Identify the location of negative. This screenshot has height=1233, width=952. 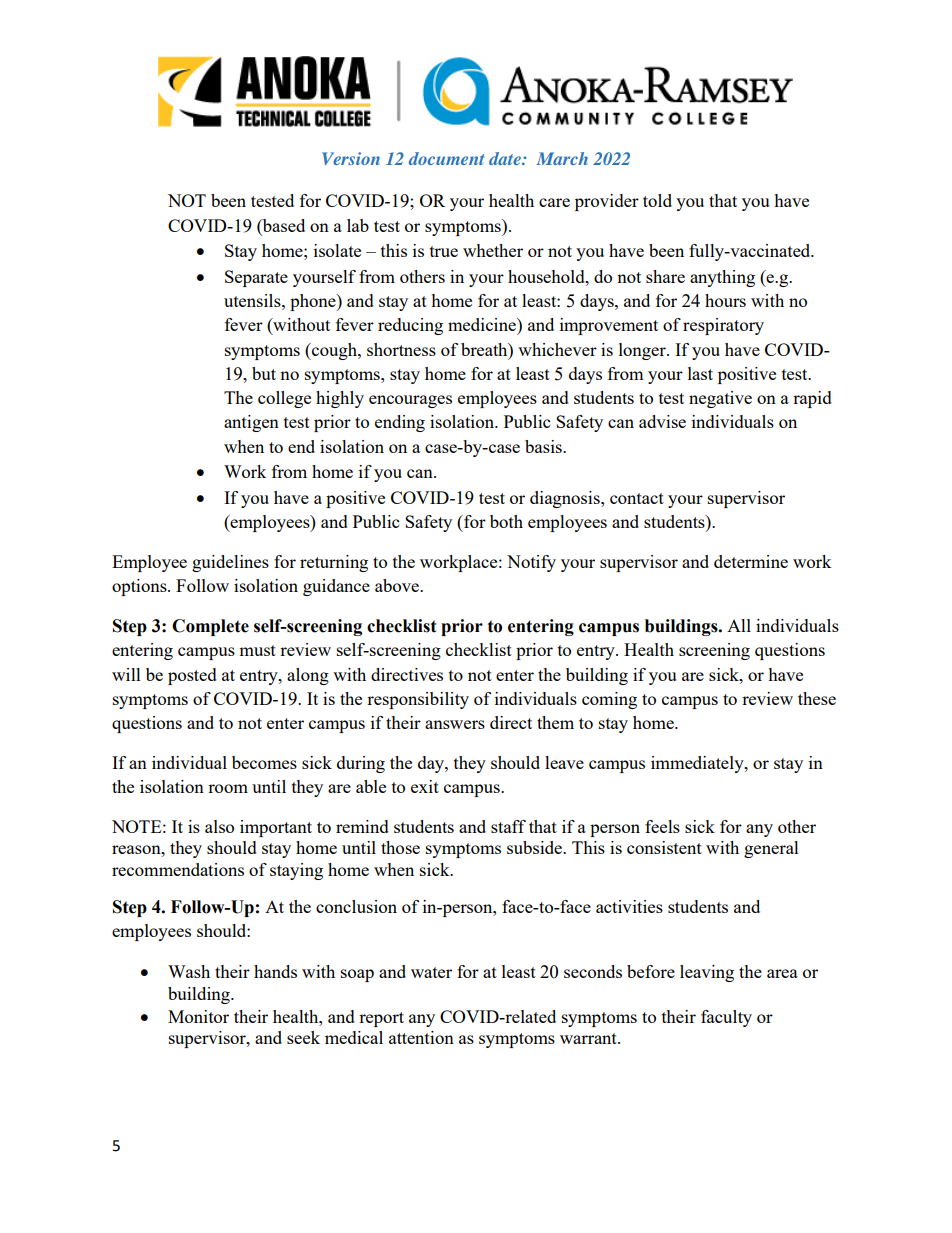
(720, 399).
